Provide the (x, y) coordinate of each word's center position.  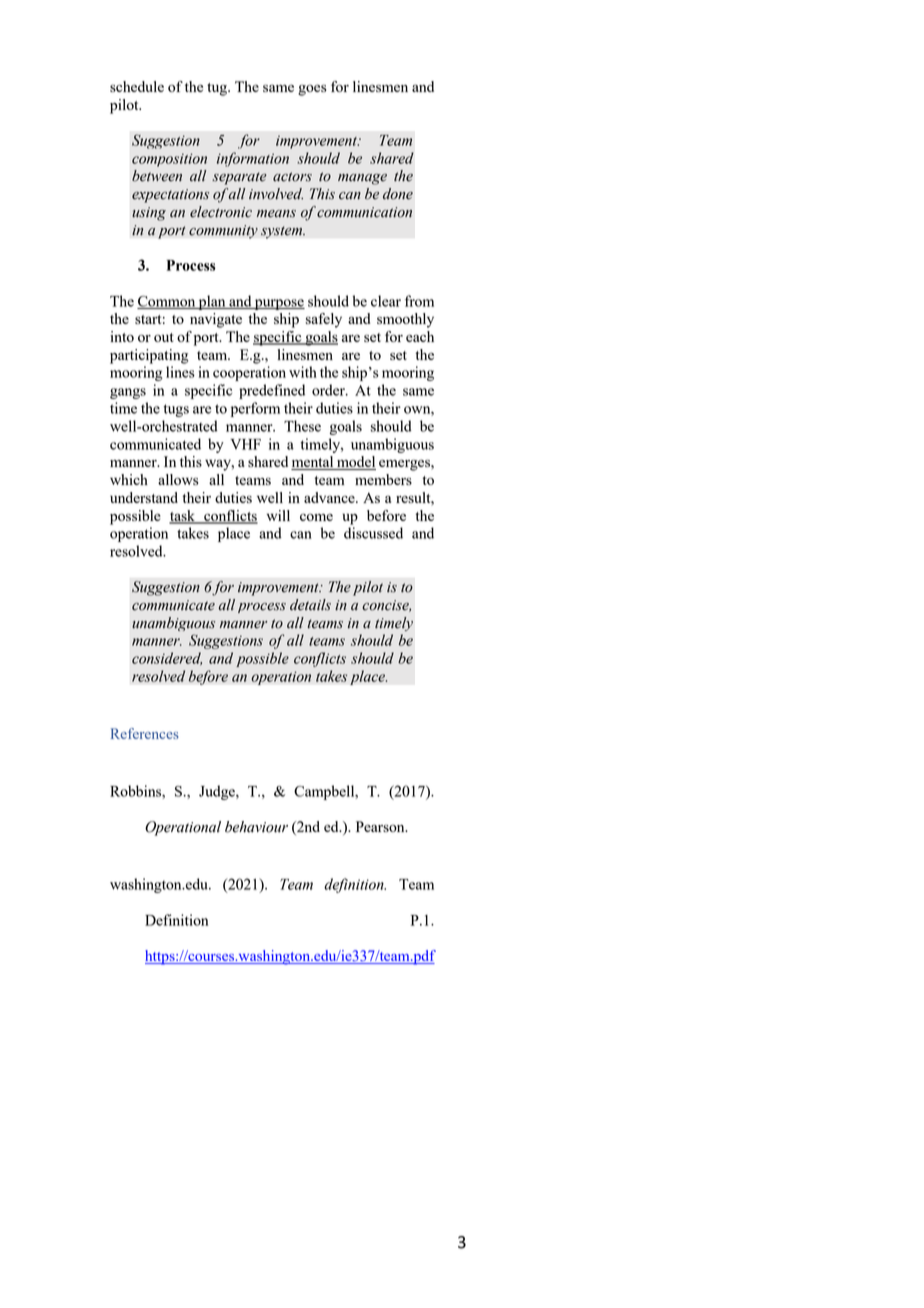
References (145, 733)
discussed (373, 533)
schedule (137, 86)
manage (362, 179)
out (164, 337)
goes (312, 90)
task (183, 517)
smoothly (405, 320)
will (278, 515)
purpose (279, 304)
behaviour (256, 827)
